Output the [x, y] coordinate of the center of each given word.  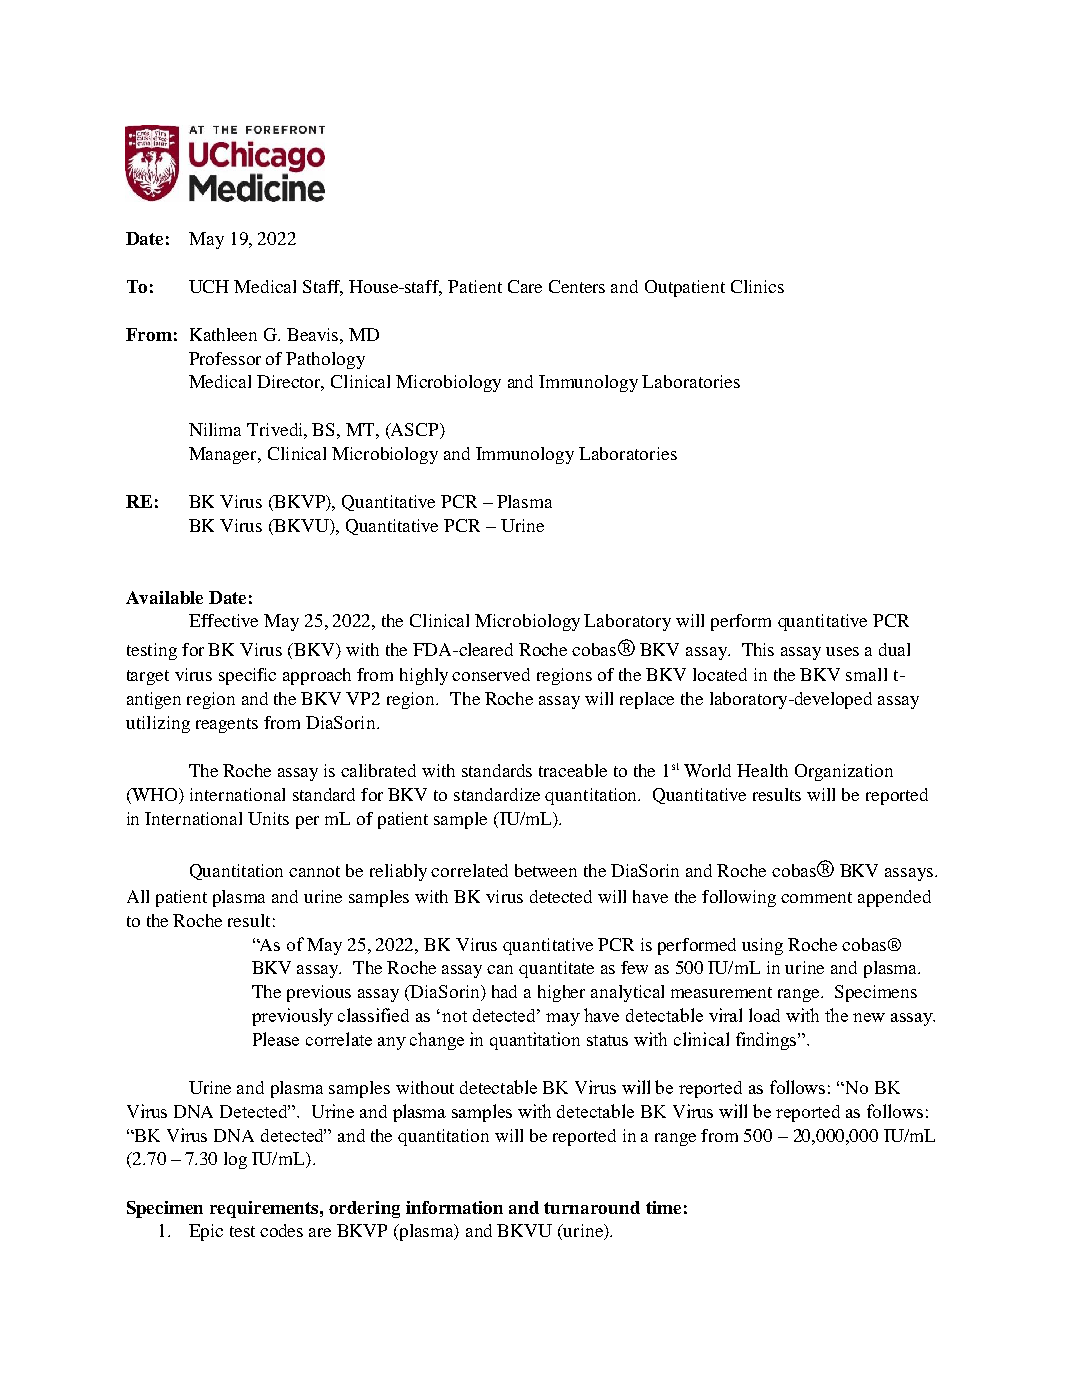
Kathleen [223, 334]
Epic [206, 1232]
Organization [844, 772]
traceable [573, 770]
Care [525, 286]
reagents [227, 725]
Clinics [757, 286]
